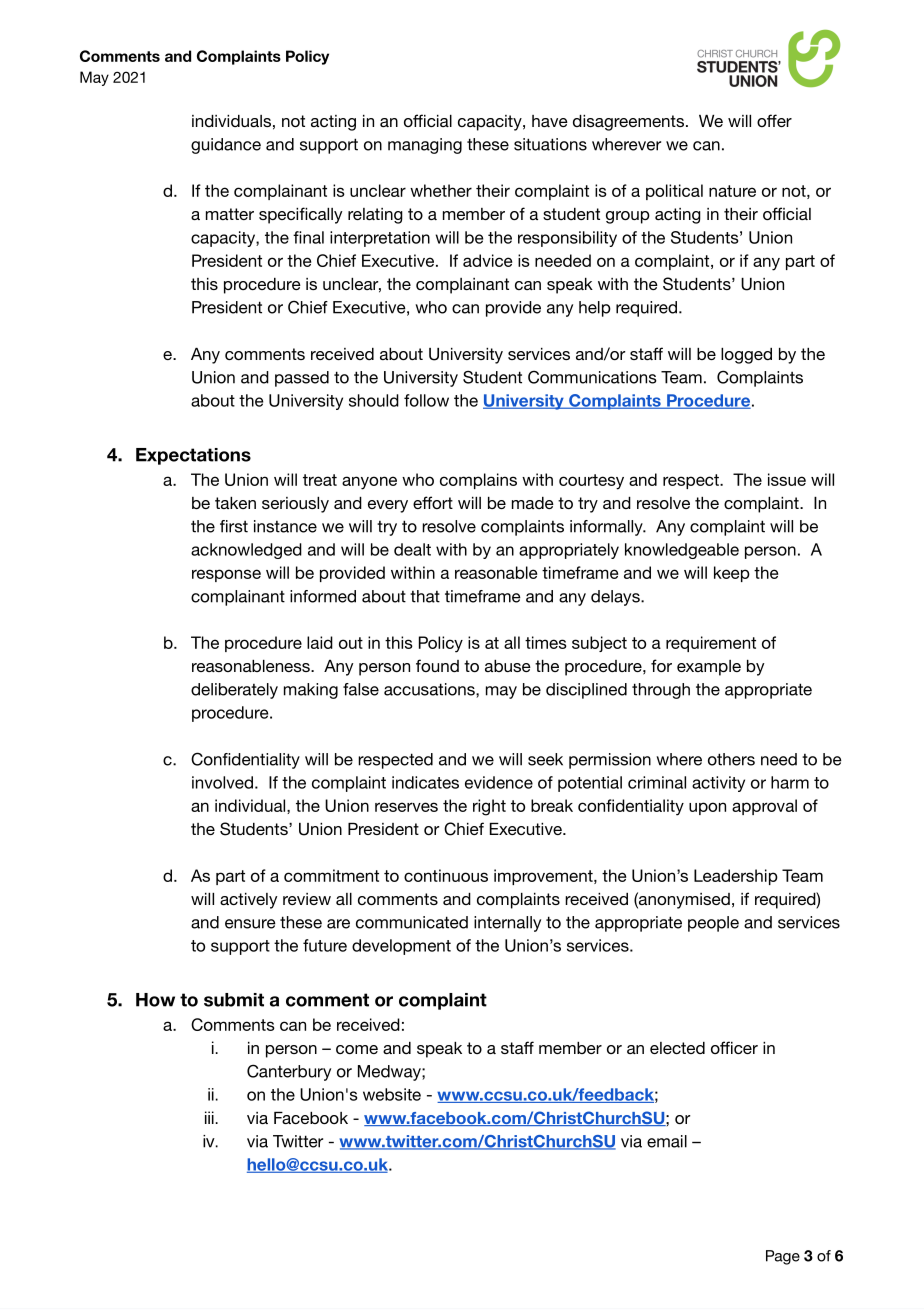  Describe the element at coordinates (234, 691) in the screenshot. I see `deliberately` at that location.
